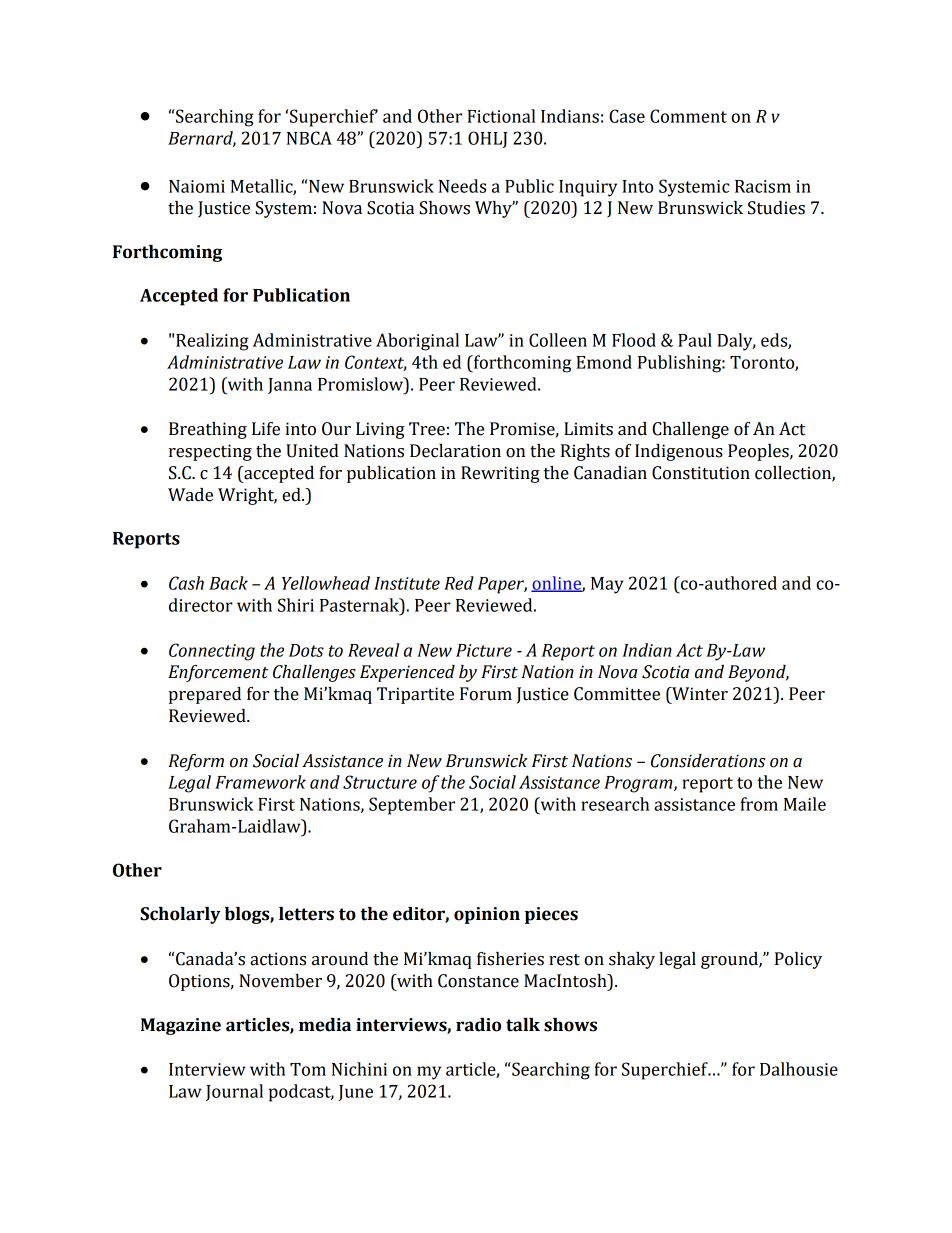 The image size is (952, 1233). Describe the element at coordinates (484, 650) in the screenshot. I see `Picture` at that location.
